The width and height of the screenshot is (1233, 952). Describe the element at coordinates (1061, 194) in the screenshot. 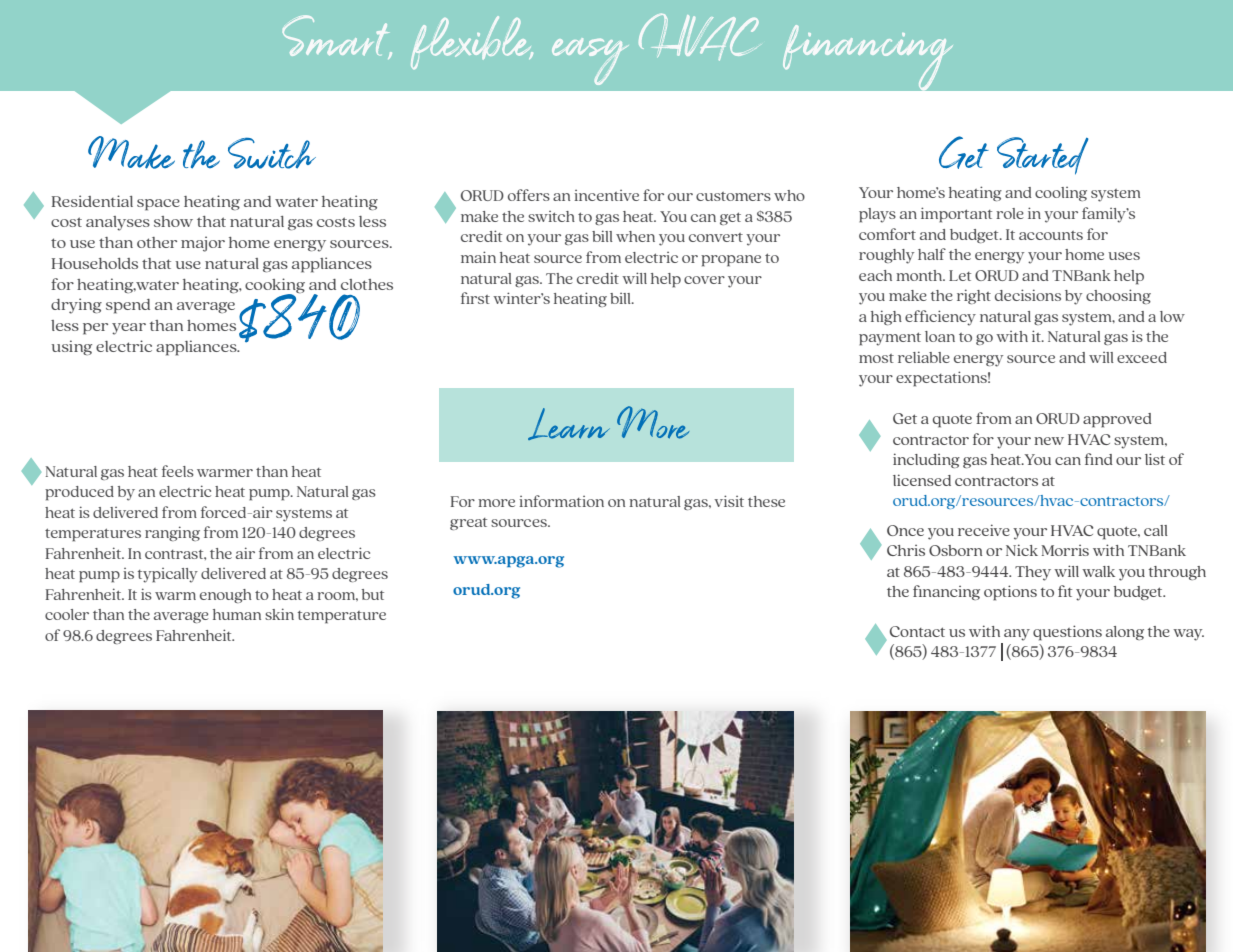

I see `cooling` at that location.
